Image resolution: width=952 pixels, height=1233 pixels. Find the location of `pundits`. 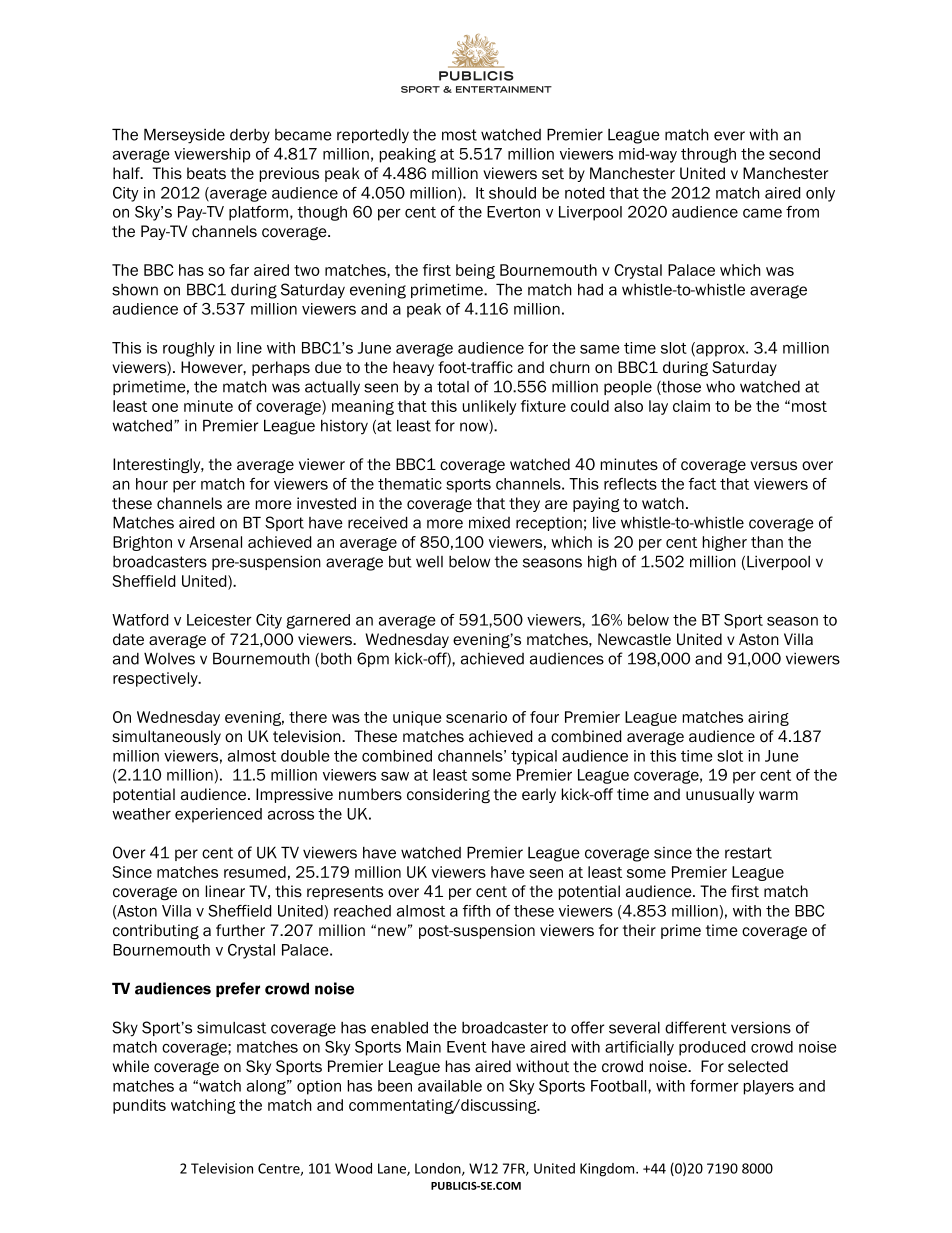

pundits is located at coordinates (139, 1106).
